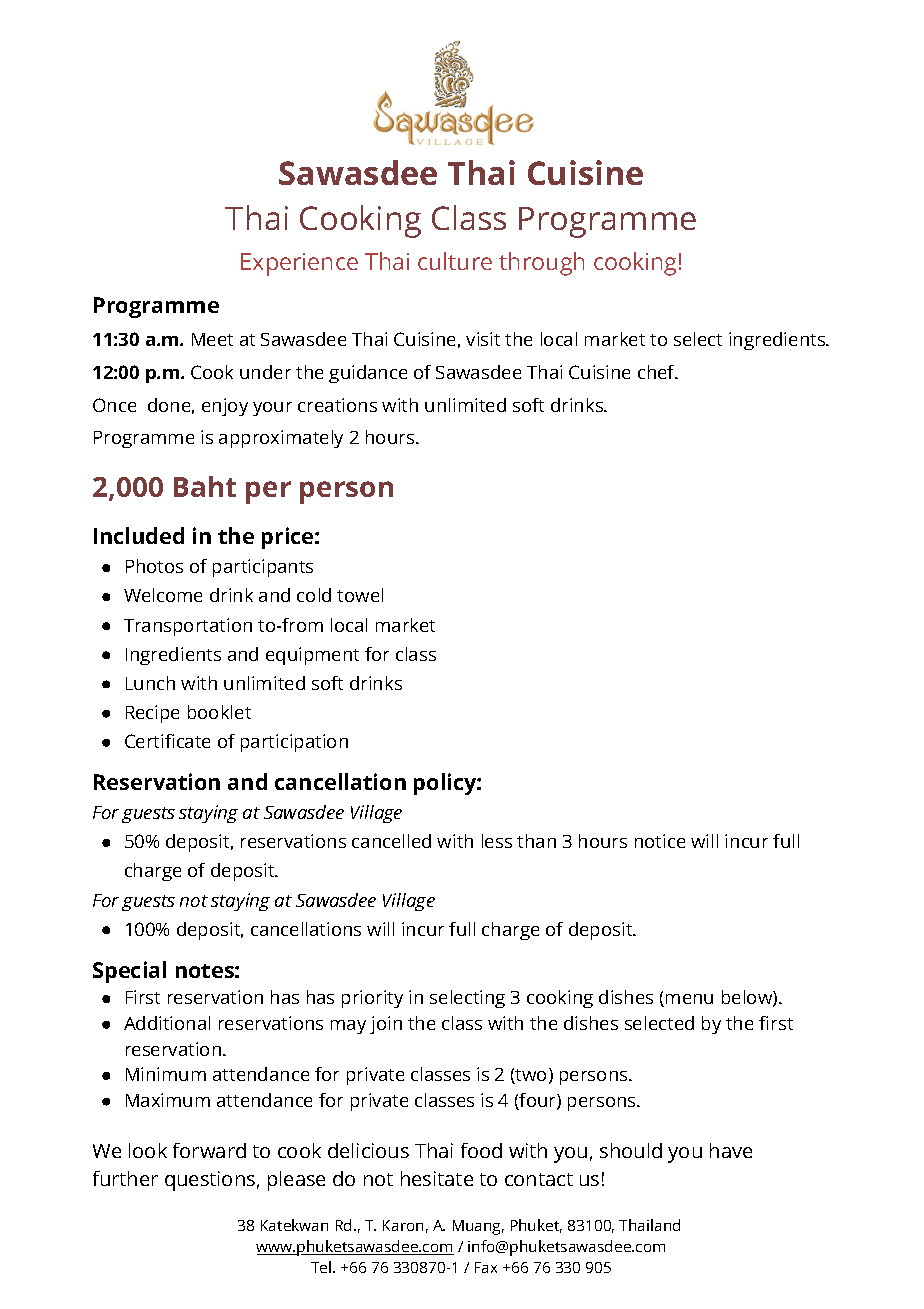 This document has width=924, height=1309. I want to click on cancelled, so click(391, 841).
